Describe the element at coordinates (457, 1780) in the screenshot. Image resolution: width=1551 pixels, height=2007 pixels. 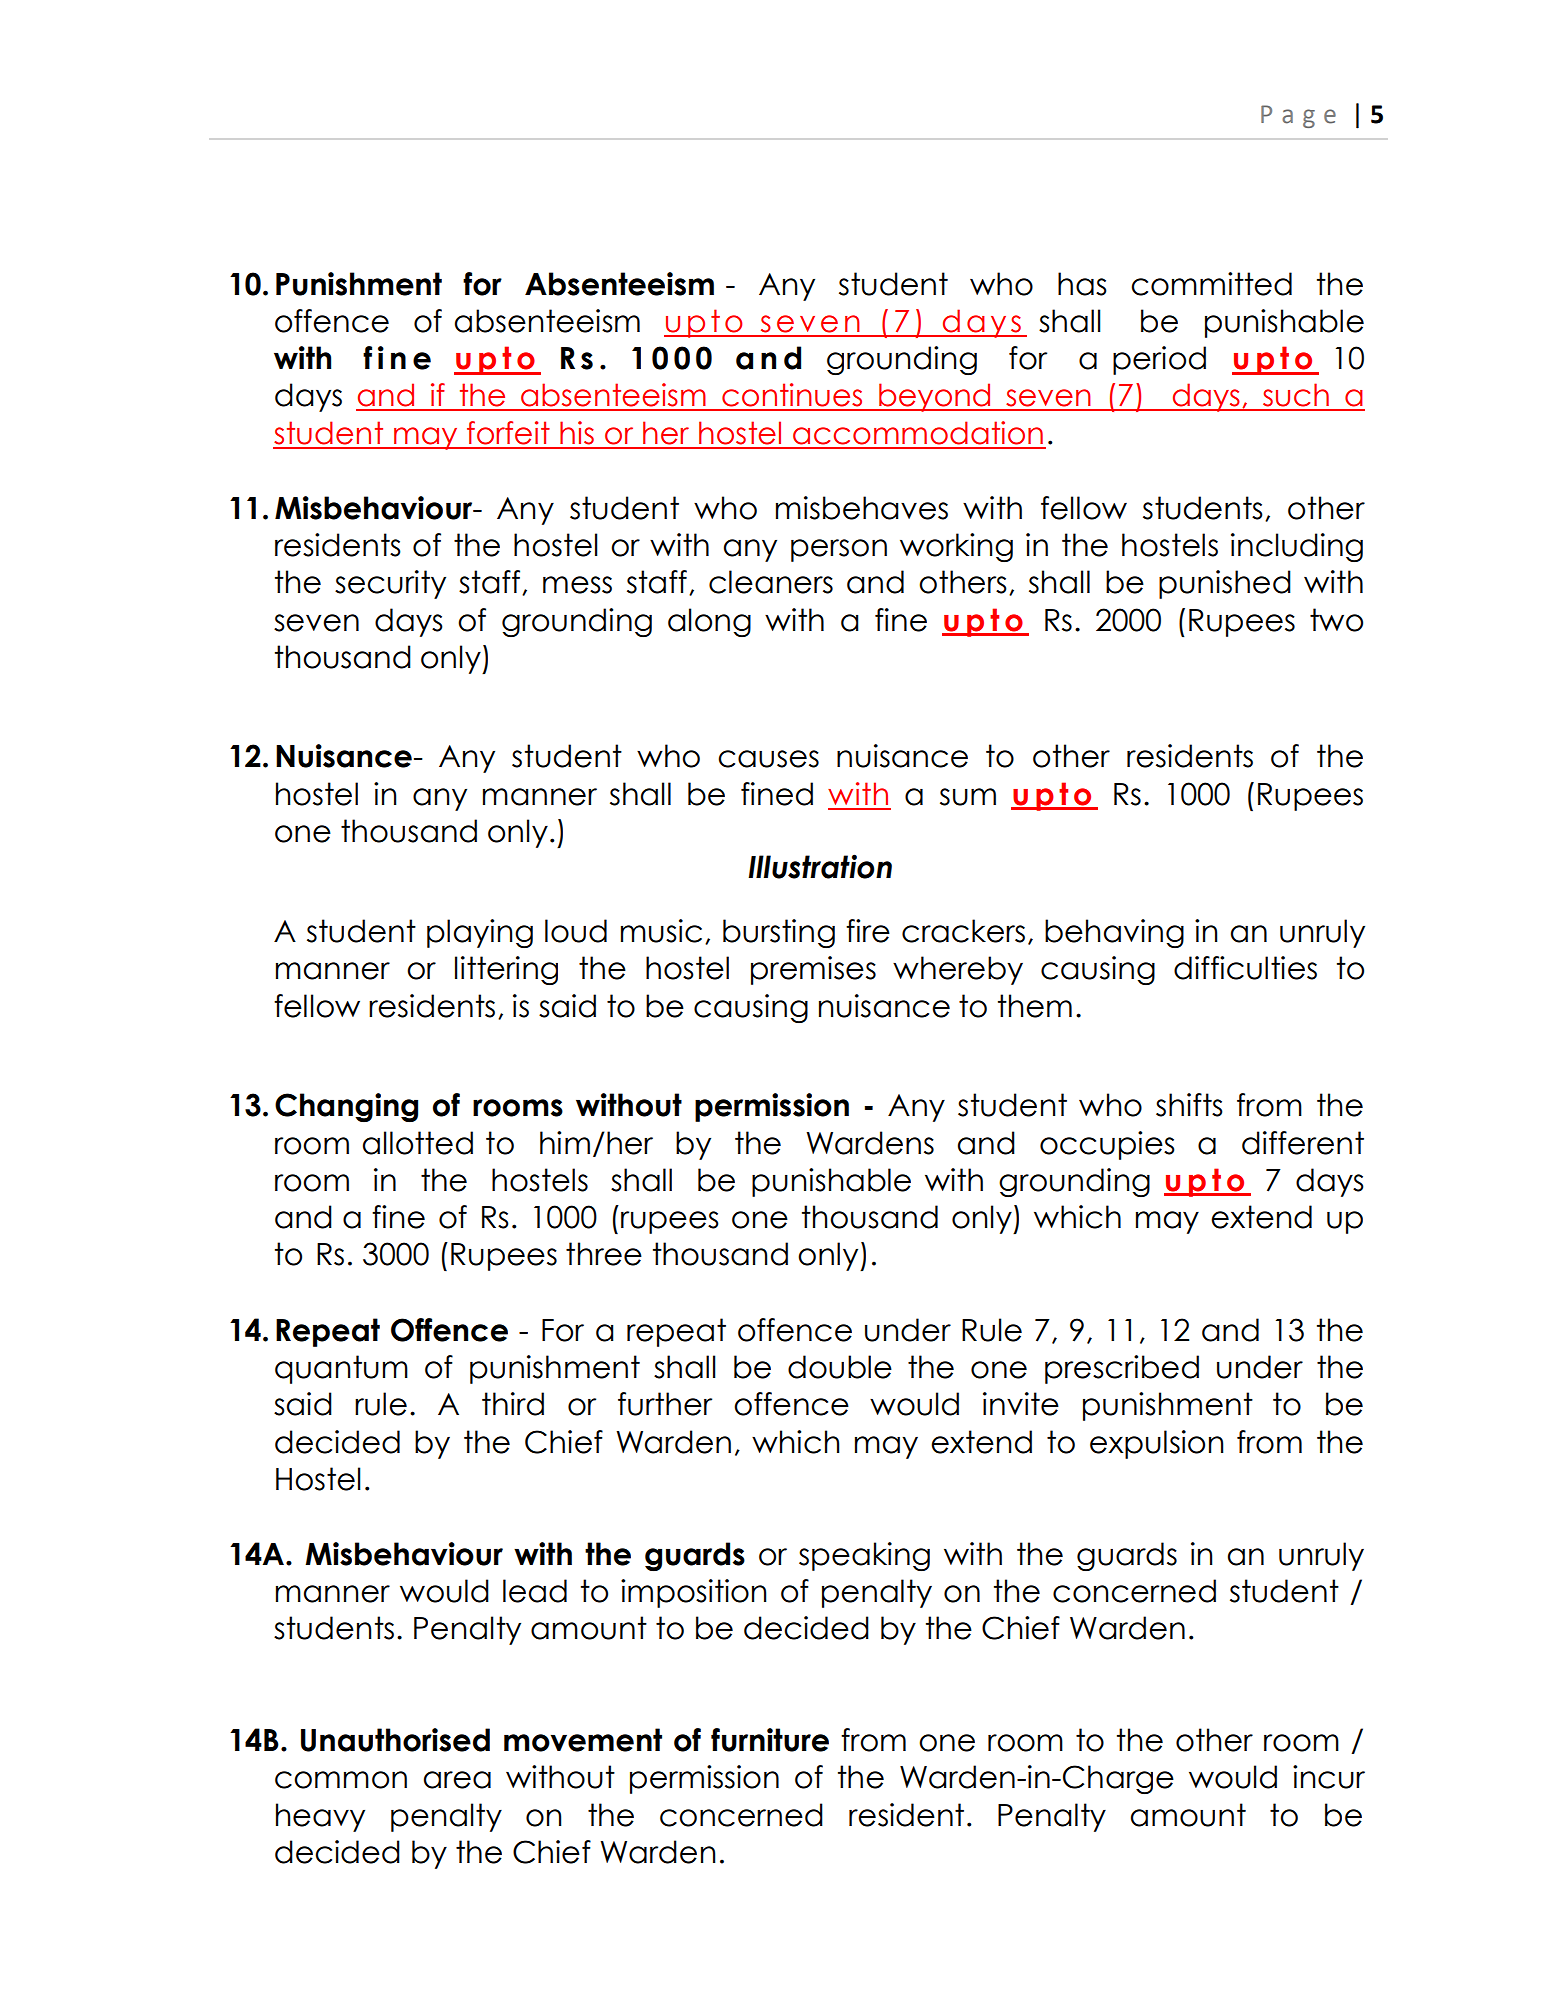
I see `area` at that location.
